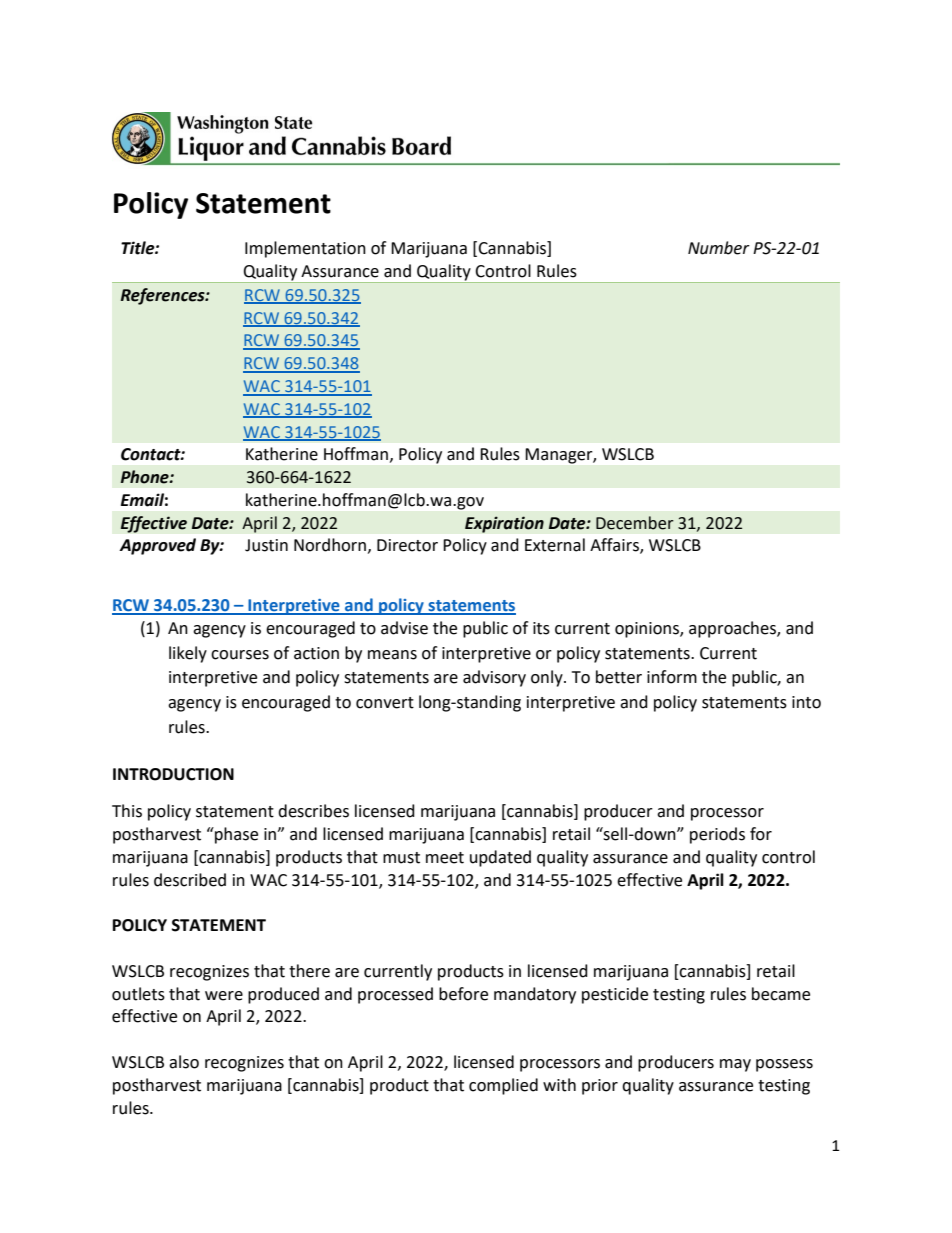 The image size is (952, 1233). I want to click on meet, so click(445, 858).
